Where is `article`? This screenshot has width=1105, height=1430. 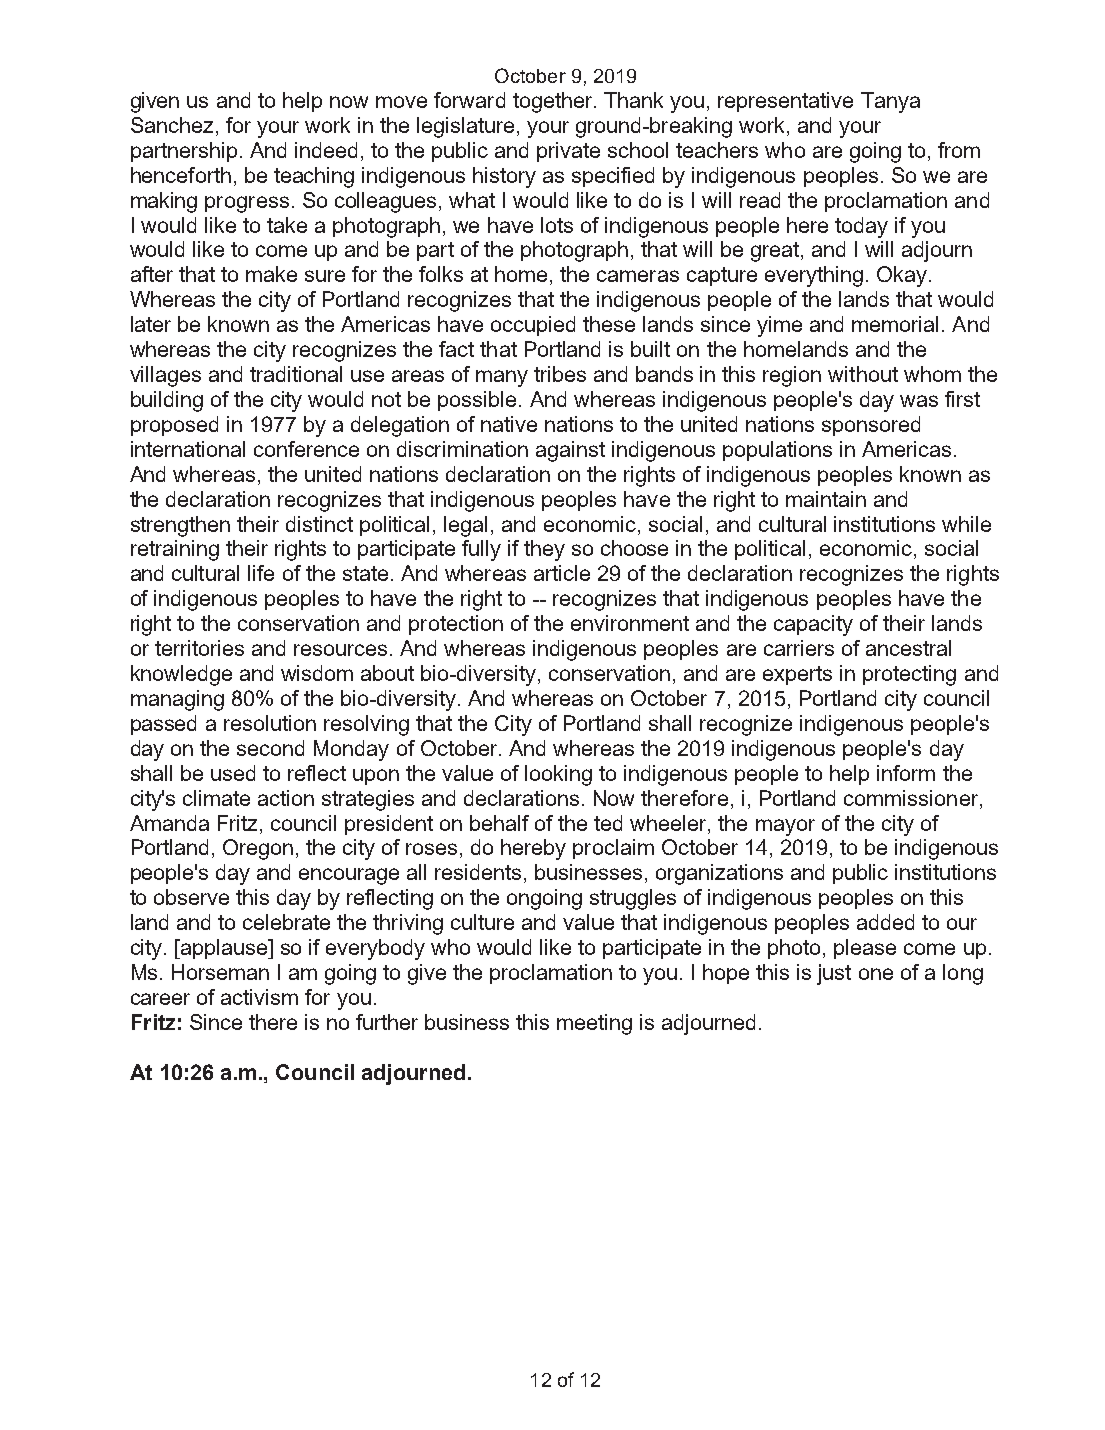
article is located at coordinates (562, 573).
